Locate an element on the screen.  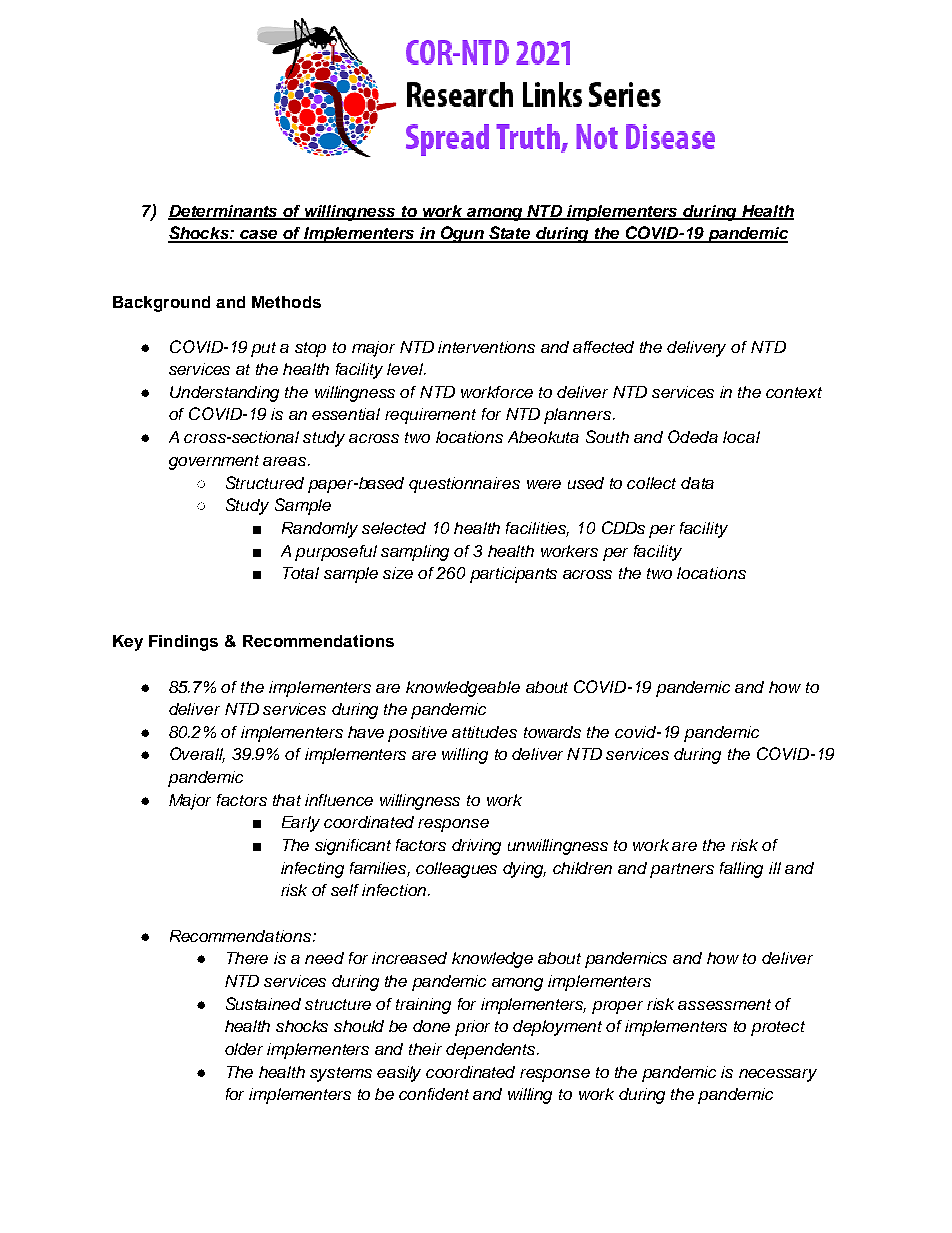
older is located at coordinates (244, 1049).
